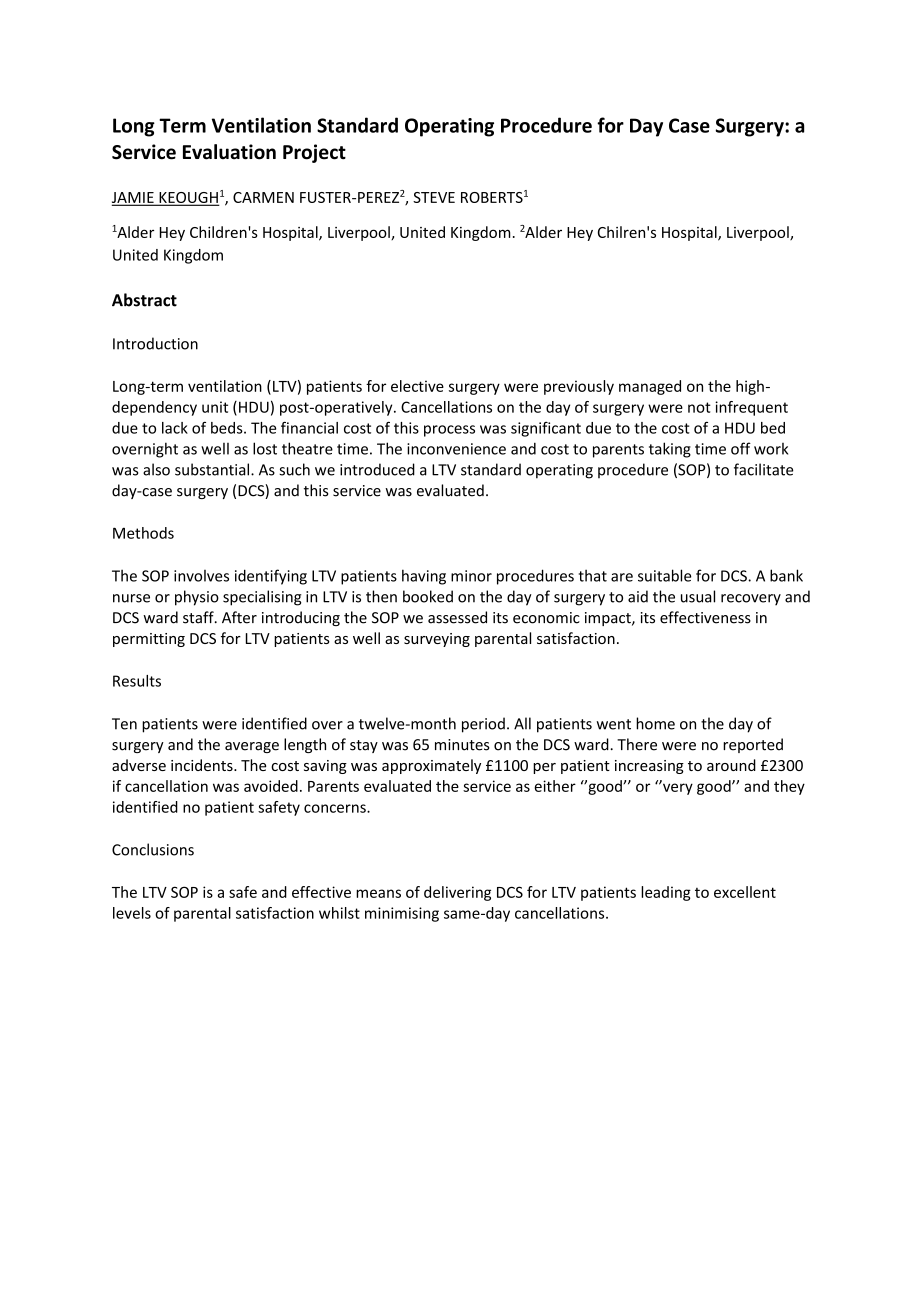 Image resolution: width=924 pixels, height=1308 pixels. What do you see at coordinates (417, 386) in the screenshot?
I see `elective` at bounding box center [417, 386].
